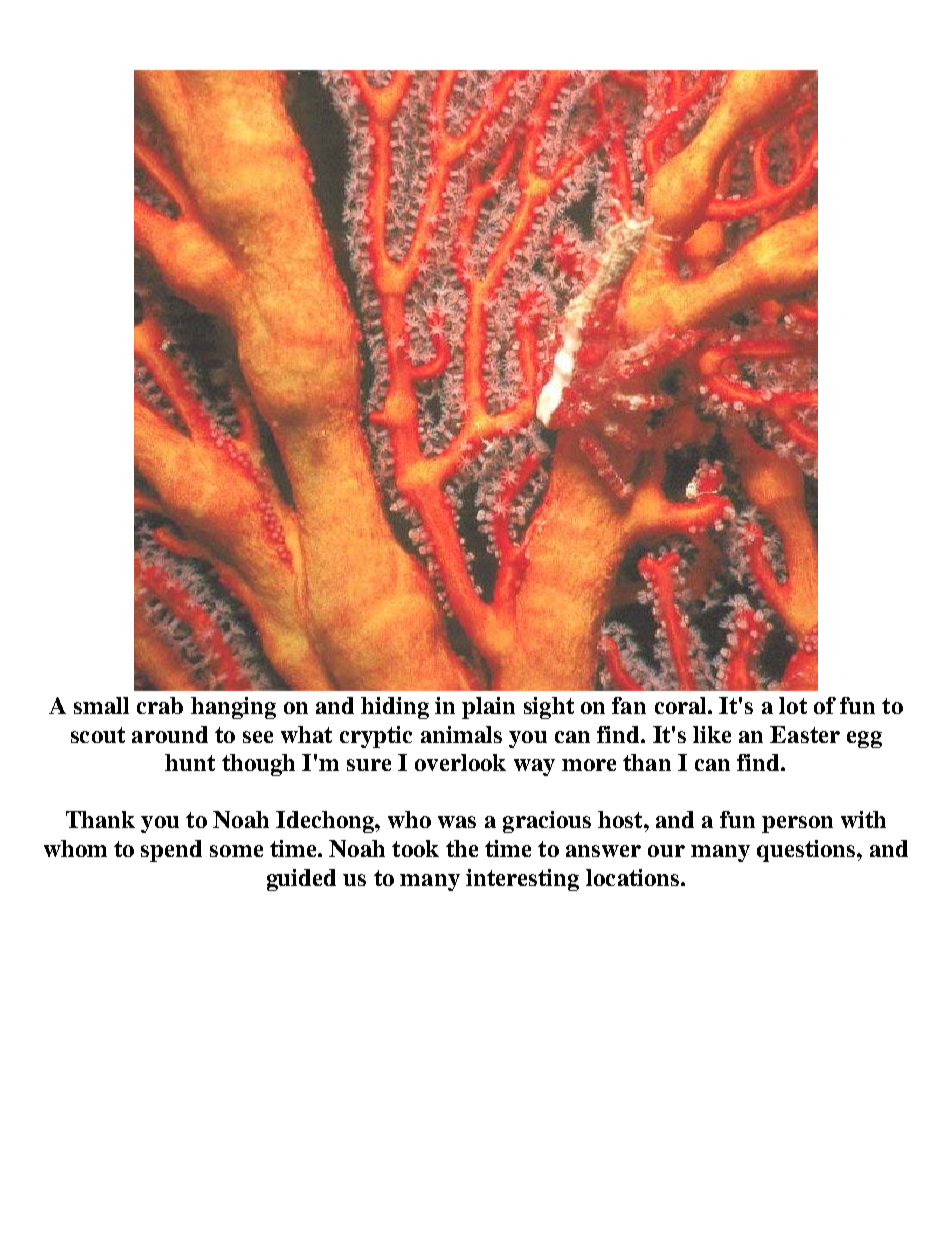  Describe the element at coordinates (457, 822) in the document. I see `was` at that location.
